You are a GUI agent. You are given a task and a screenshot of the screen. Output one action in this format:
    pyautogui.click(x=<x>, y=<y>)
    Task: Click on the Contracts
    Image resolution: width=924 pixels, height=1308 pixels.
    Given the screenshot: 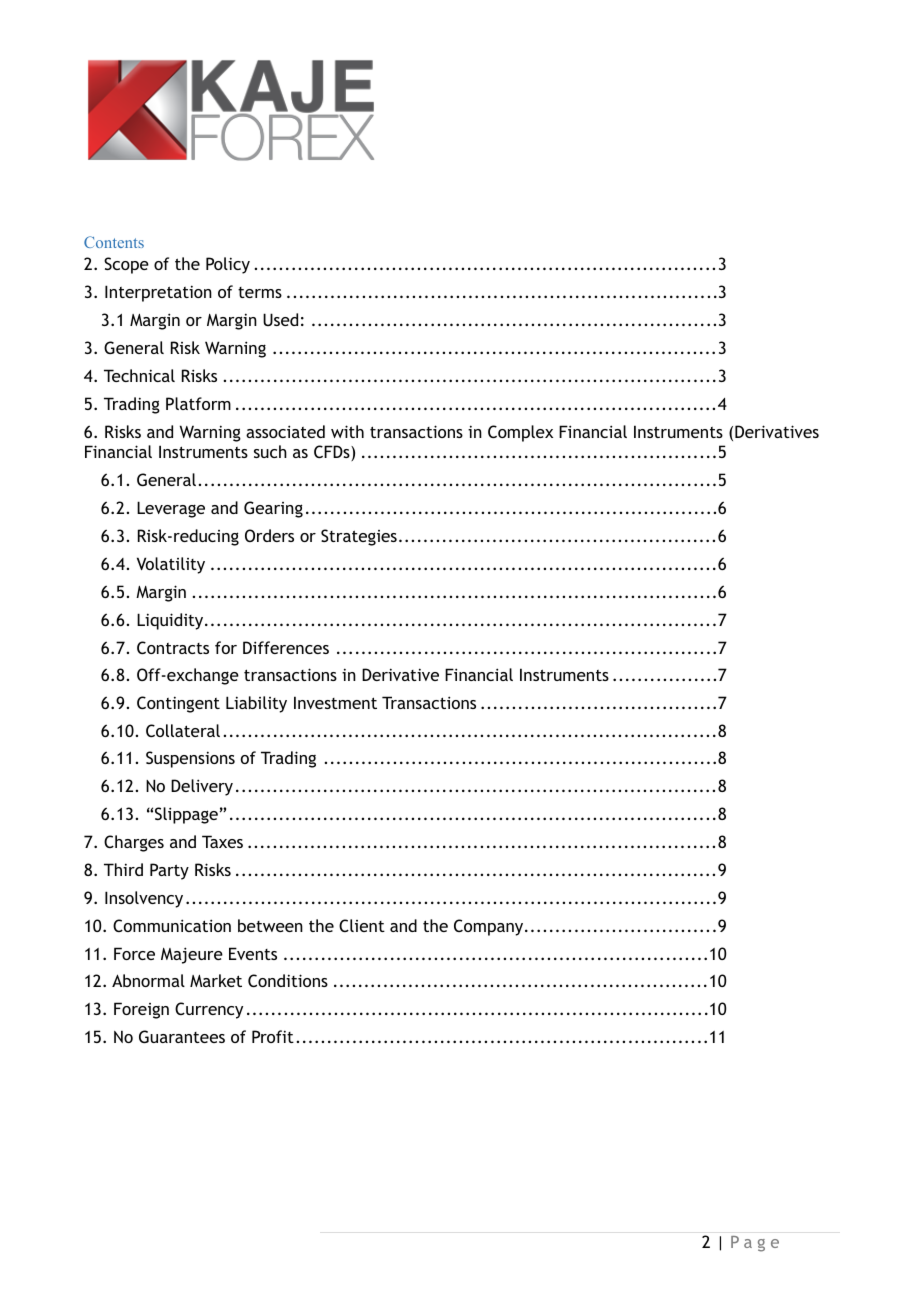 What is the action you would take?
    pyautogui.click(x=173, y=647)
